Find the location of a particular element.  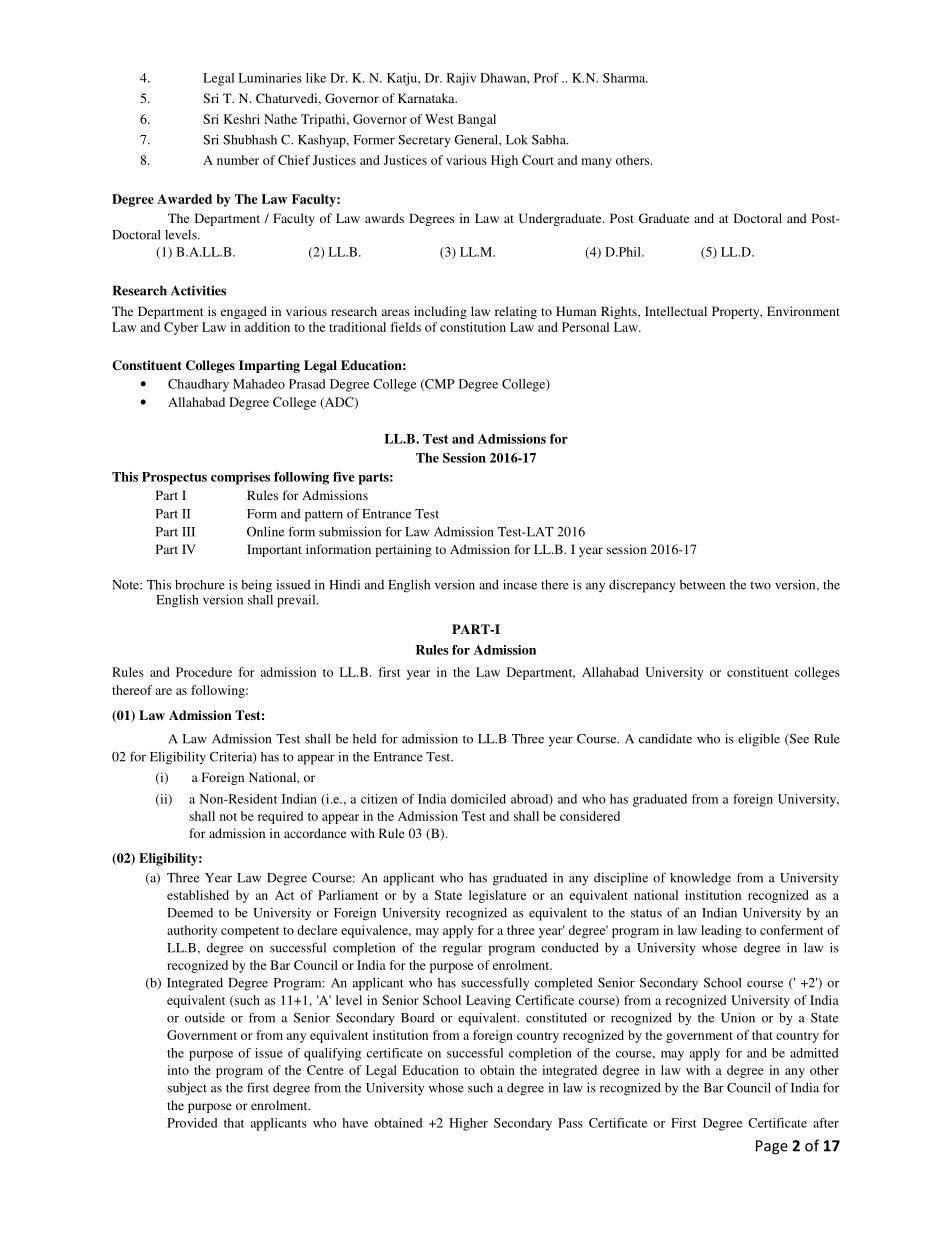

West is located at coordinates (439, 119).
